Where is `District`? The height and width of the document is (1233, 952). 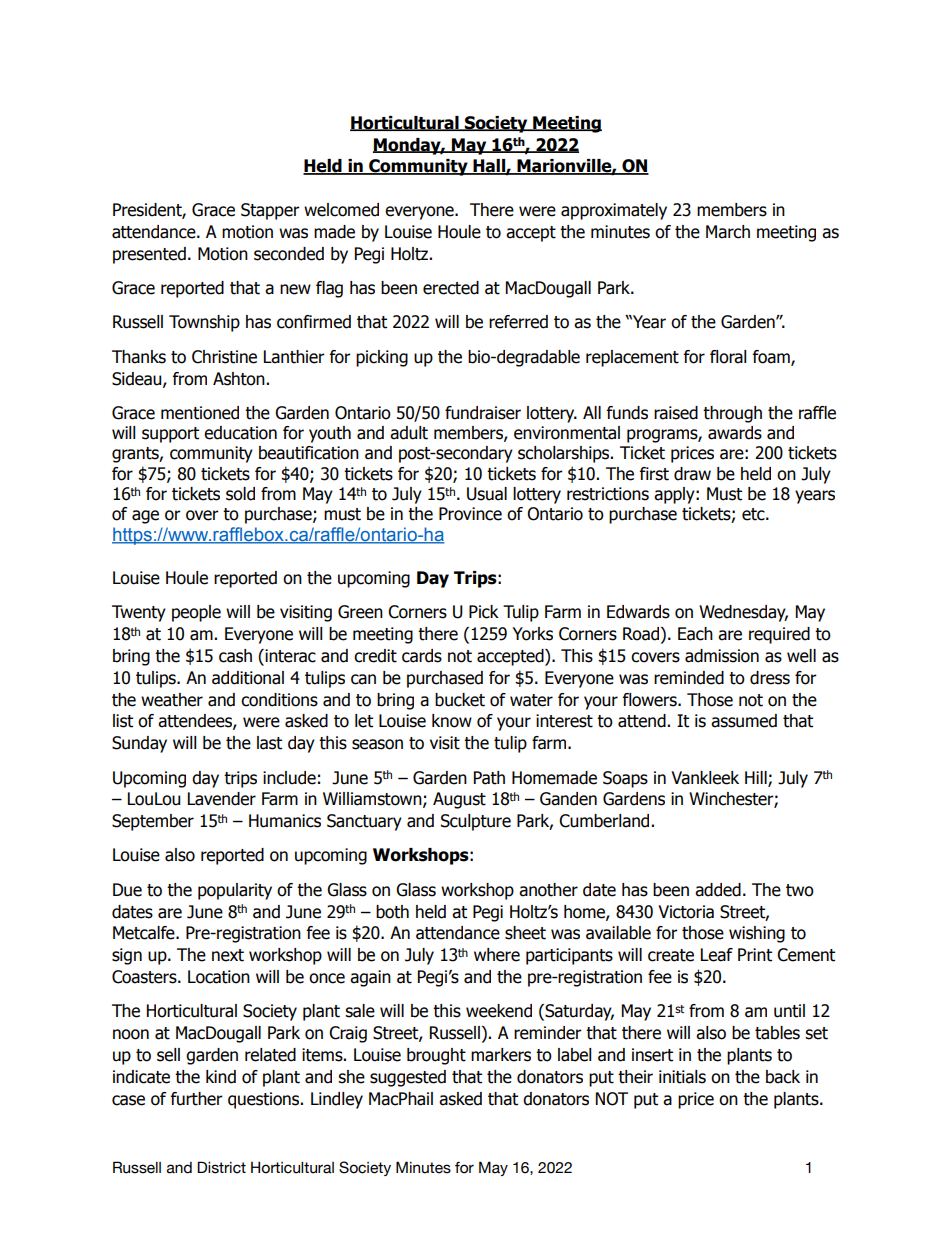 District is located at coordinates (221, 1167).
